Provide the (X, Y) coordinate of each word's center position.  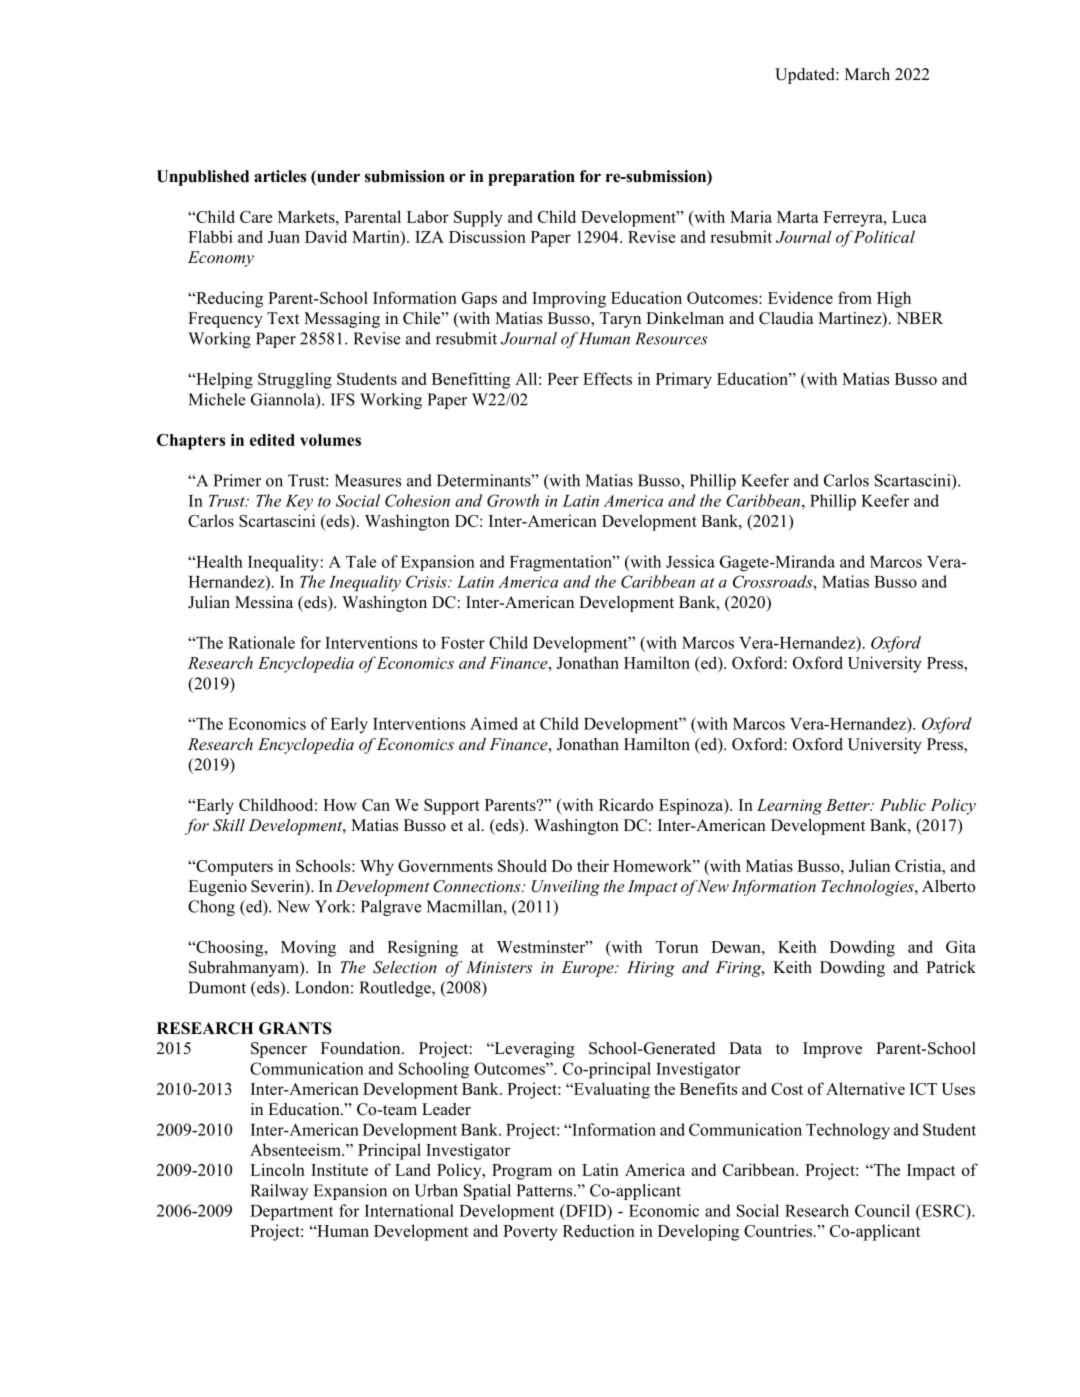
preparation (531, 178)
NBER (919, 318)
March (867, 74)
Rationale (261, 642)
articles (280, 176)
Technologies (868, 888)
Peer (563, 379)
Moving (308, 948)
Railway (279, 1192)
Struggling (295, 380)
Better (849, 805)
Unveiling (566, 888)
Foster (463, 643)
